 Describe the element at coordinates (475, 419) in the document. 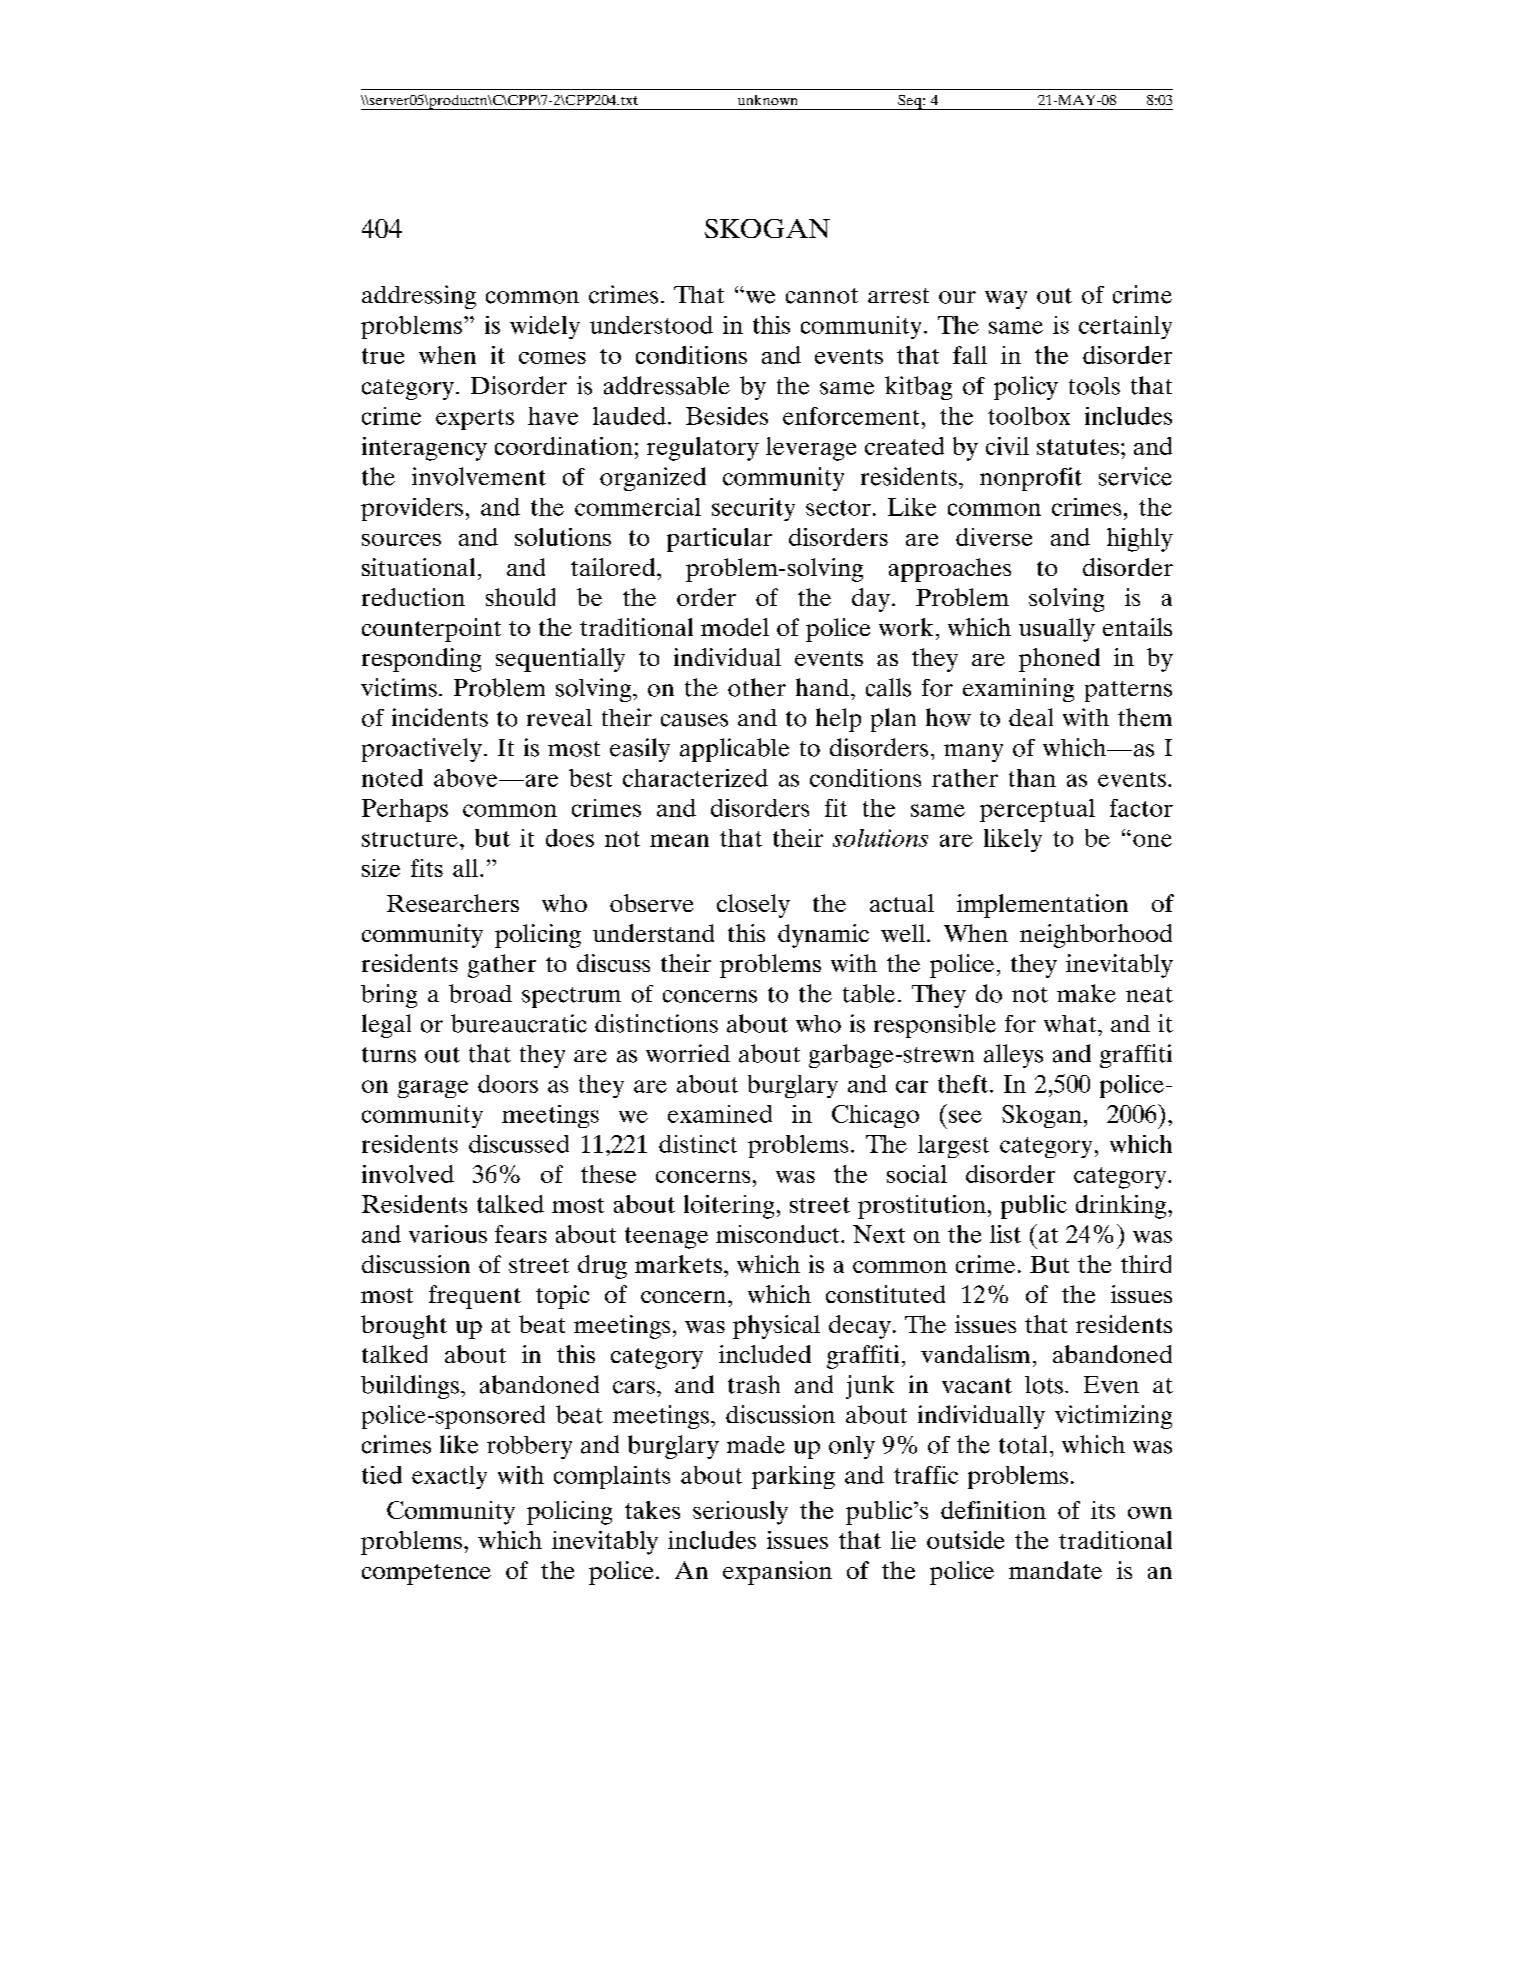

I see `experts` at that location.
